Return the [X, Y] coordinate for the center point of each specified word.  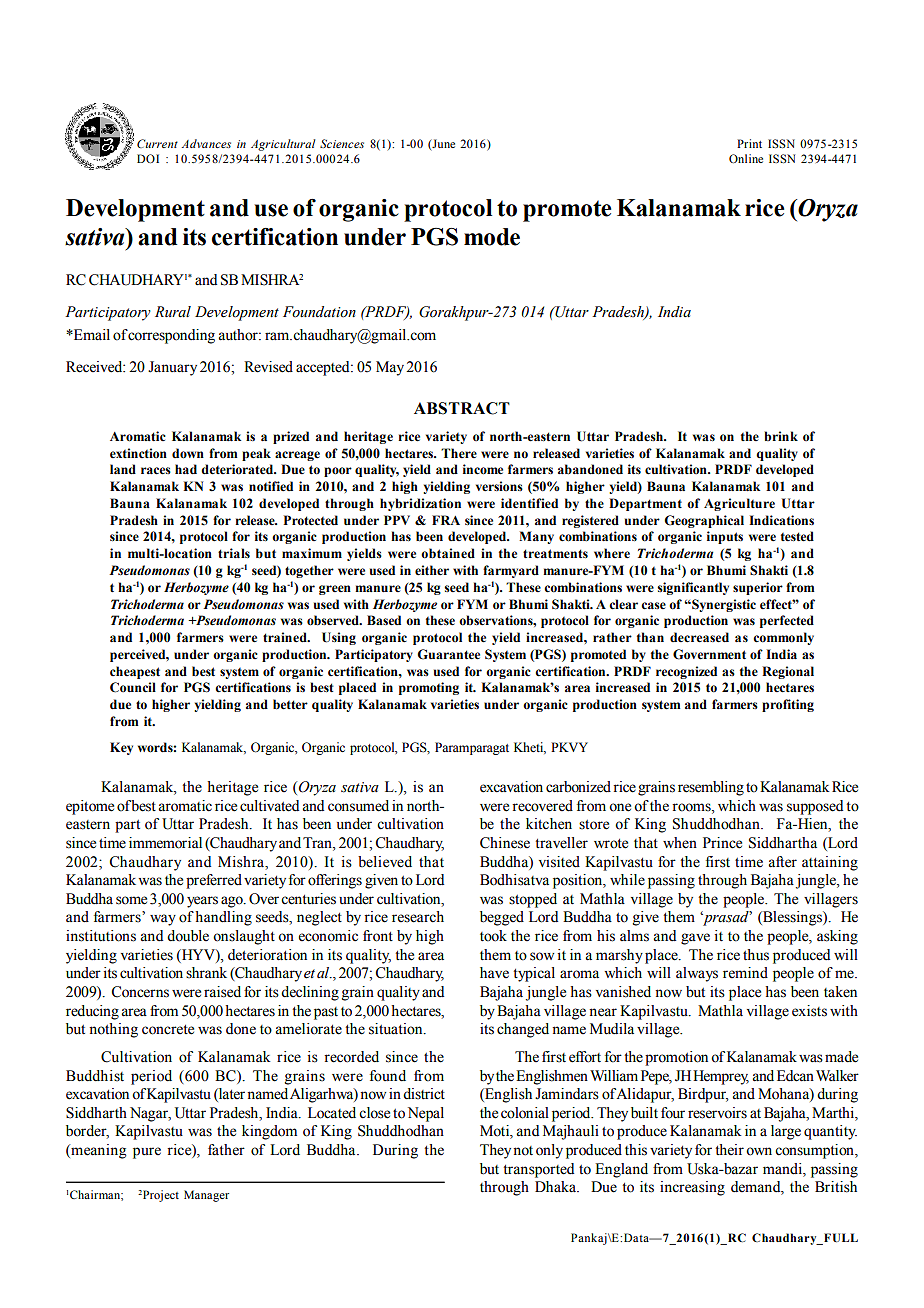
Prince [722, 843]
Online [746, 158]
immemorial [165, 843]
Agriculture [739, 504]
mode [492, 237]
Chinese [505, 843]
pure [147, 1153]
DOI [148, 158]
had [186, 469]
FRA [446, 520]
